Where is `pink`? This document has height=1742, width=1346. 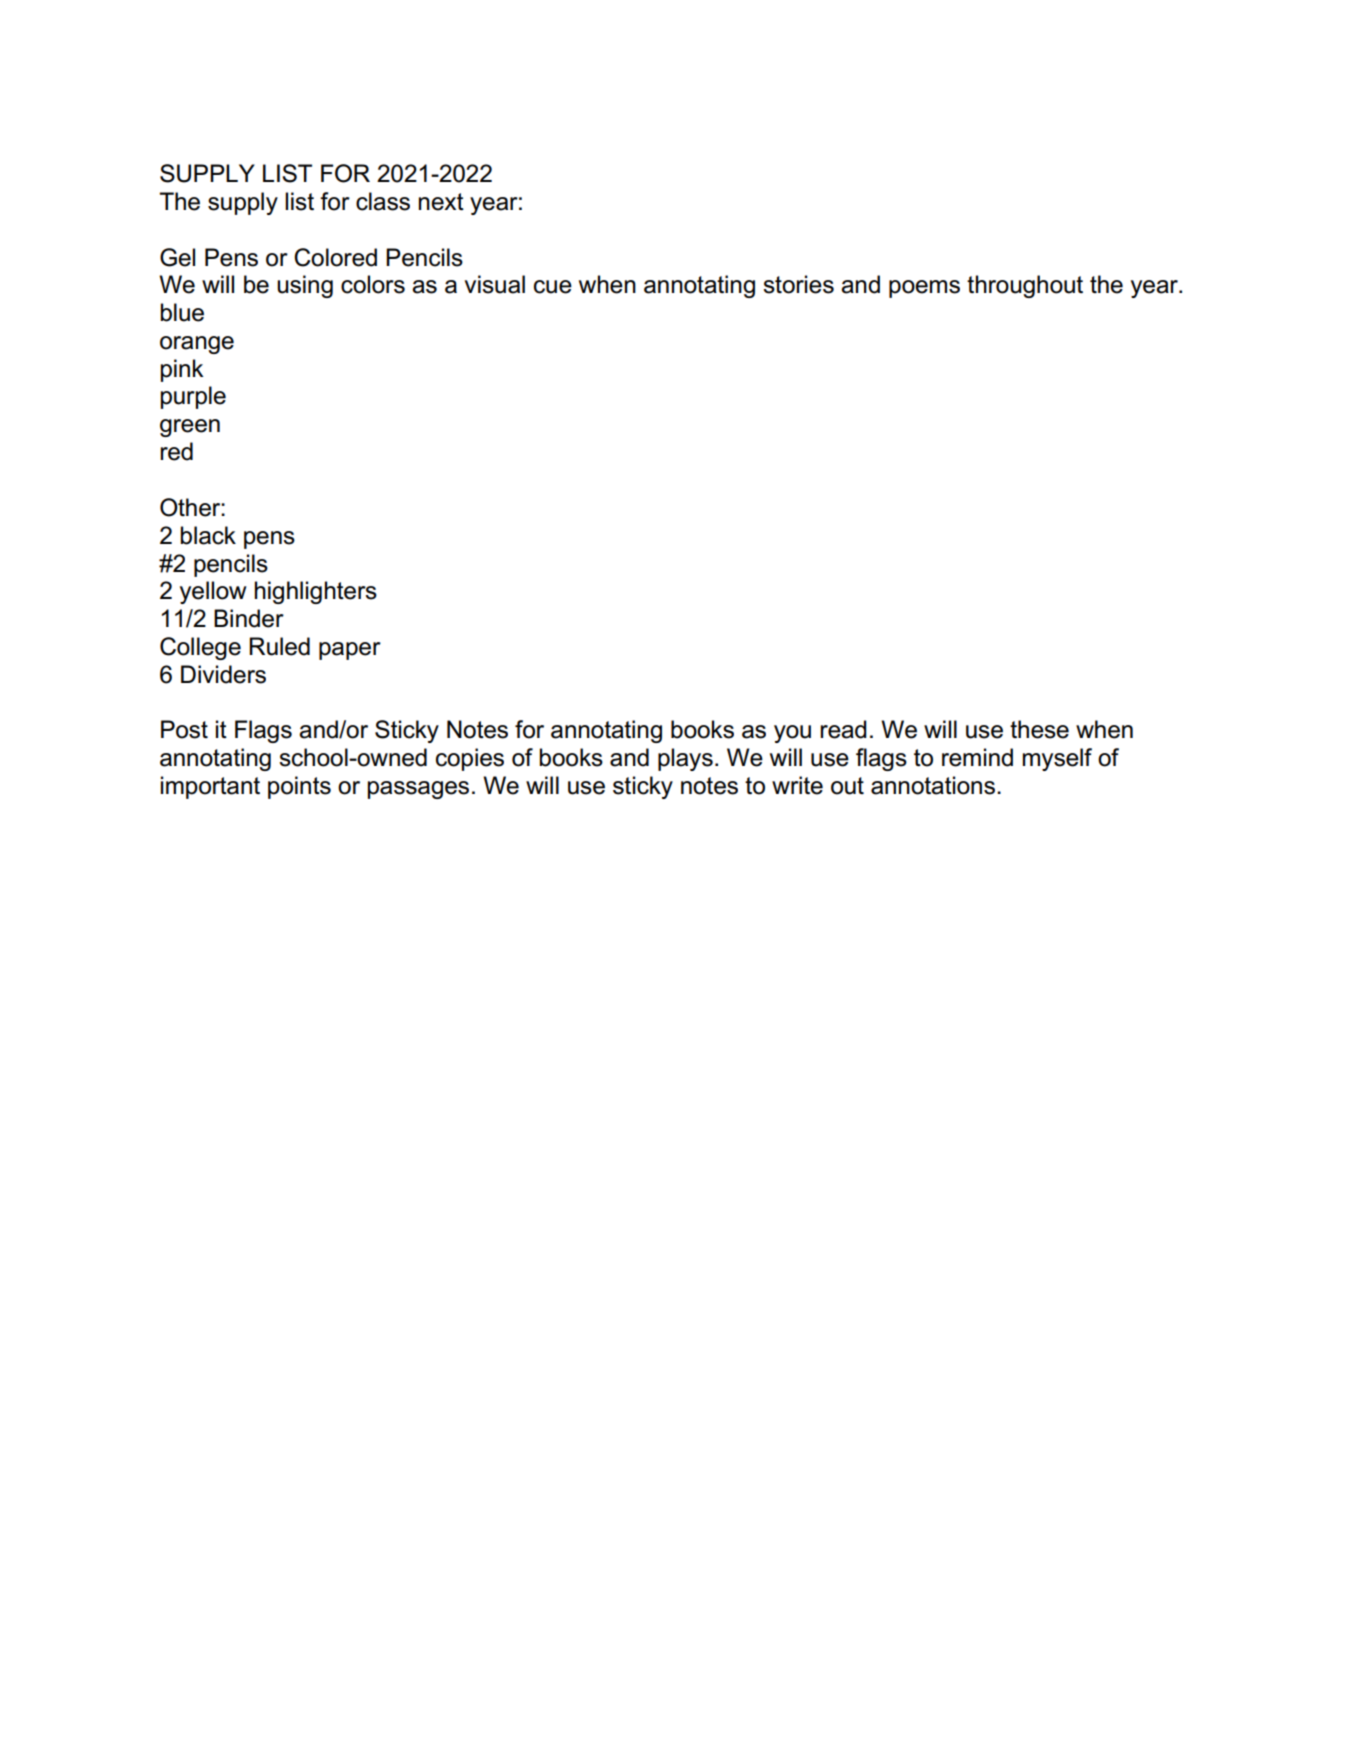 pink is located at coordinates (182, 370).
